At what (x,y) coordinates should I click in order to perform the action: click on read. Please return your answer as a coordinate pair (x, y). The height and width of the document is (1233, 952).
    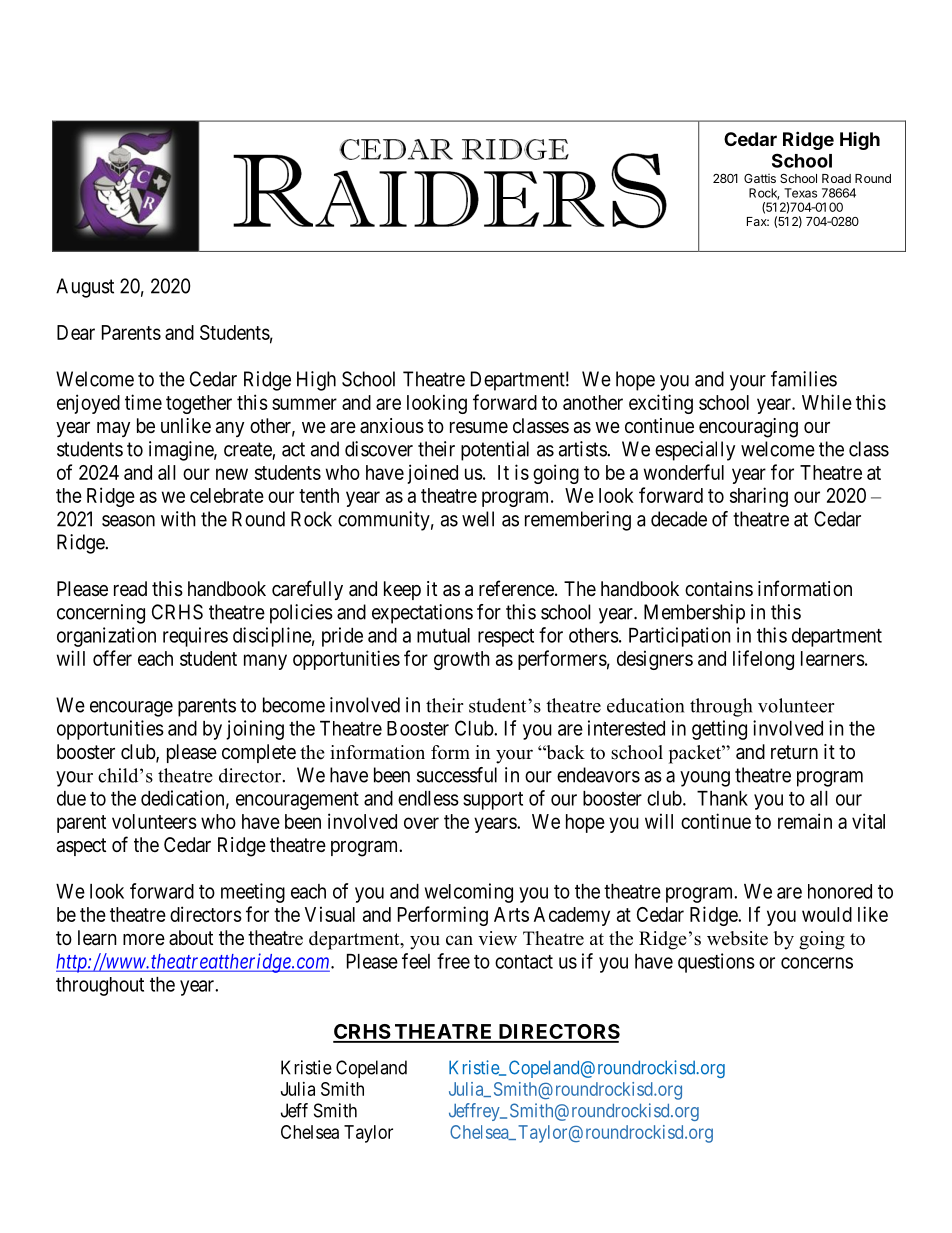
    Looking at the image, I should click on (130, 589).
